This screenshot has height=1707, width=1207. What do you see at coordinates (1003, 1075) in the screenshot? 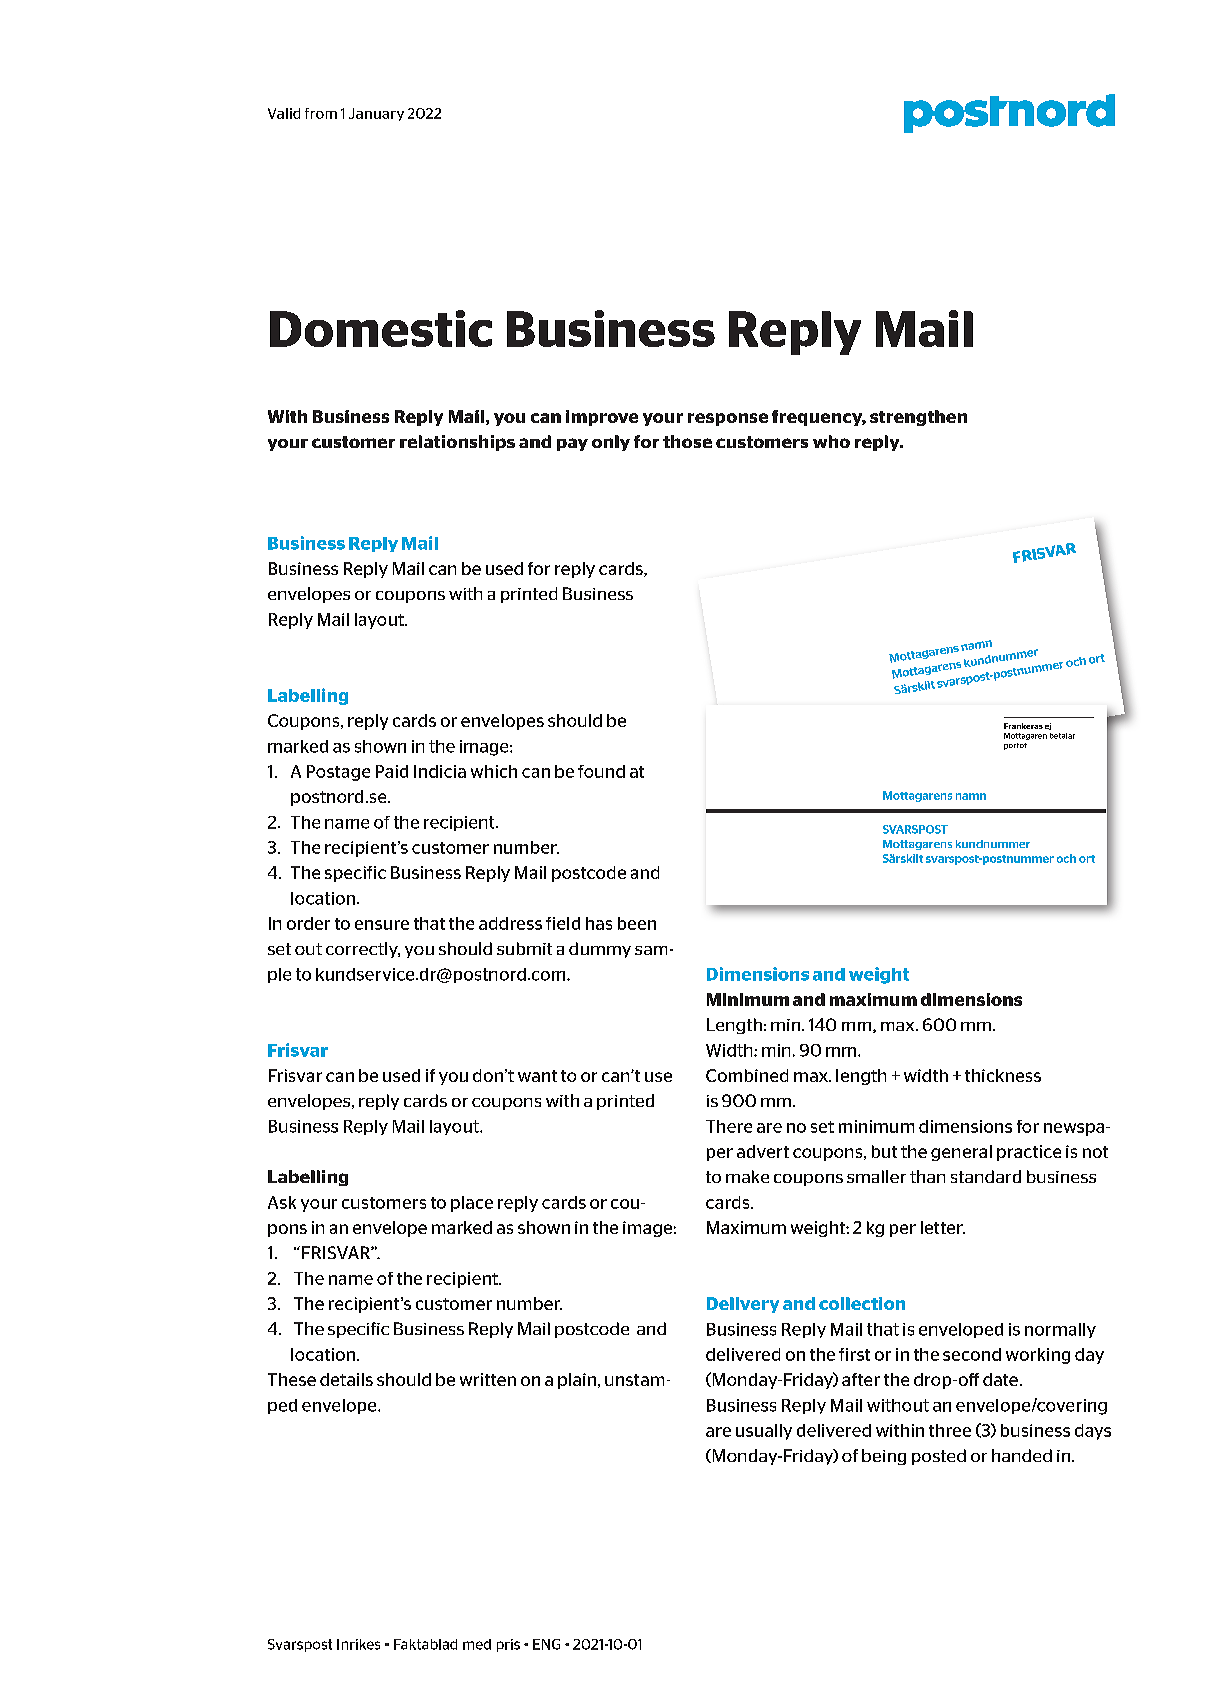
I see `thickness` at bounding box center [1003, 1075].
